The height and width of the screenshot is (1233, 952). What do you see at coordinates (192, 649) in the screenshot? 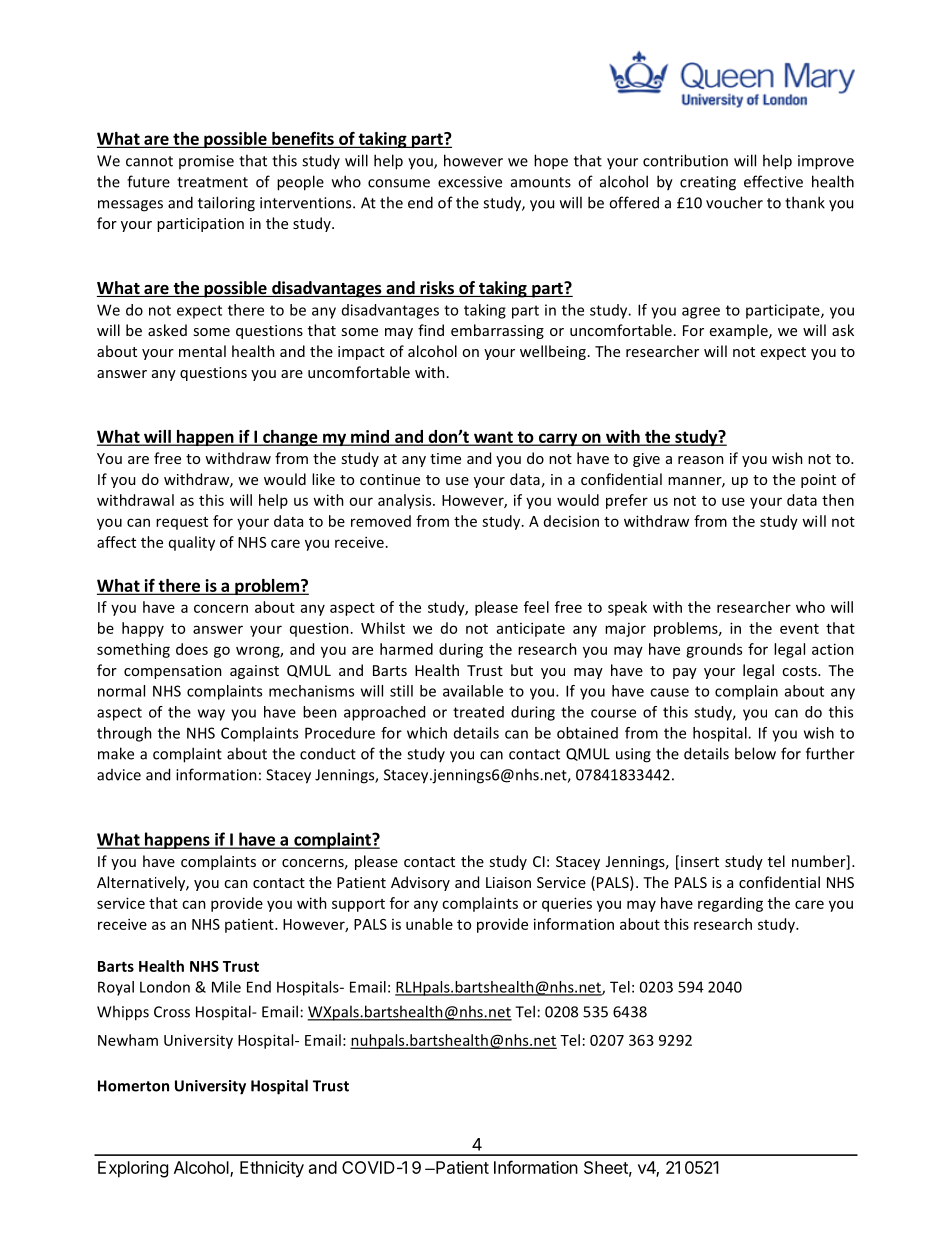
I see `does` at bounding box center [192, 649].
